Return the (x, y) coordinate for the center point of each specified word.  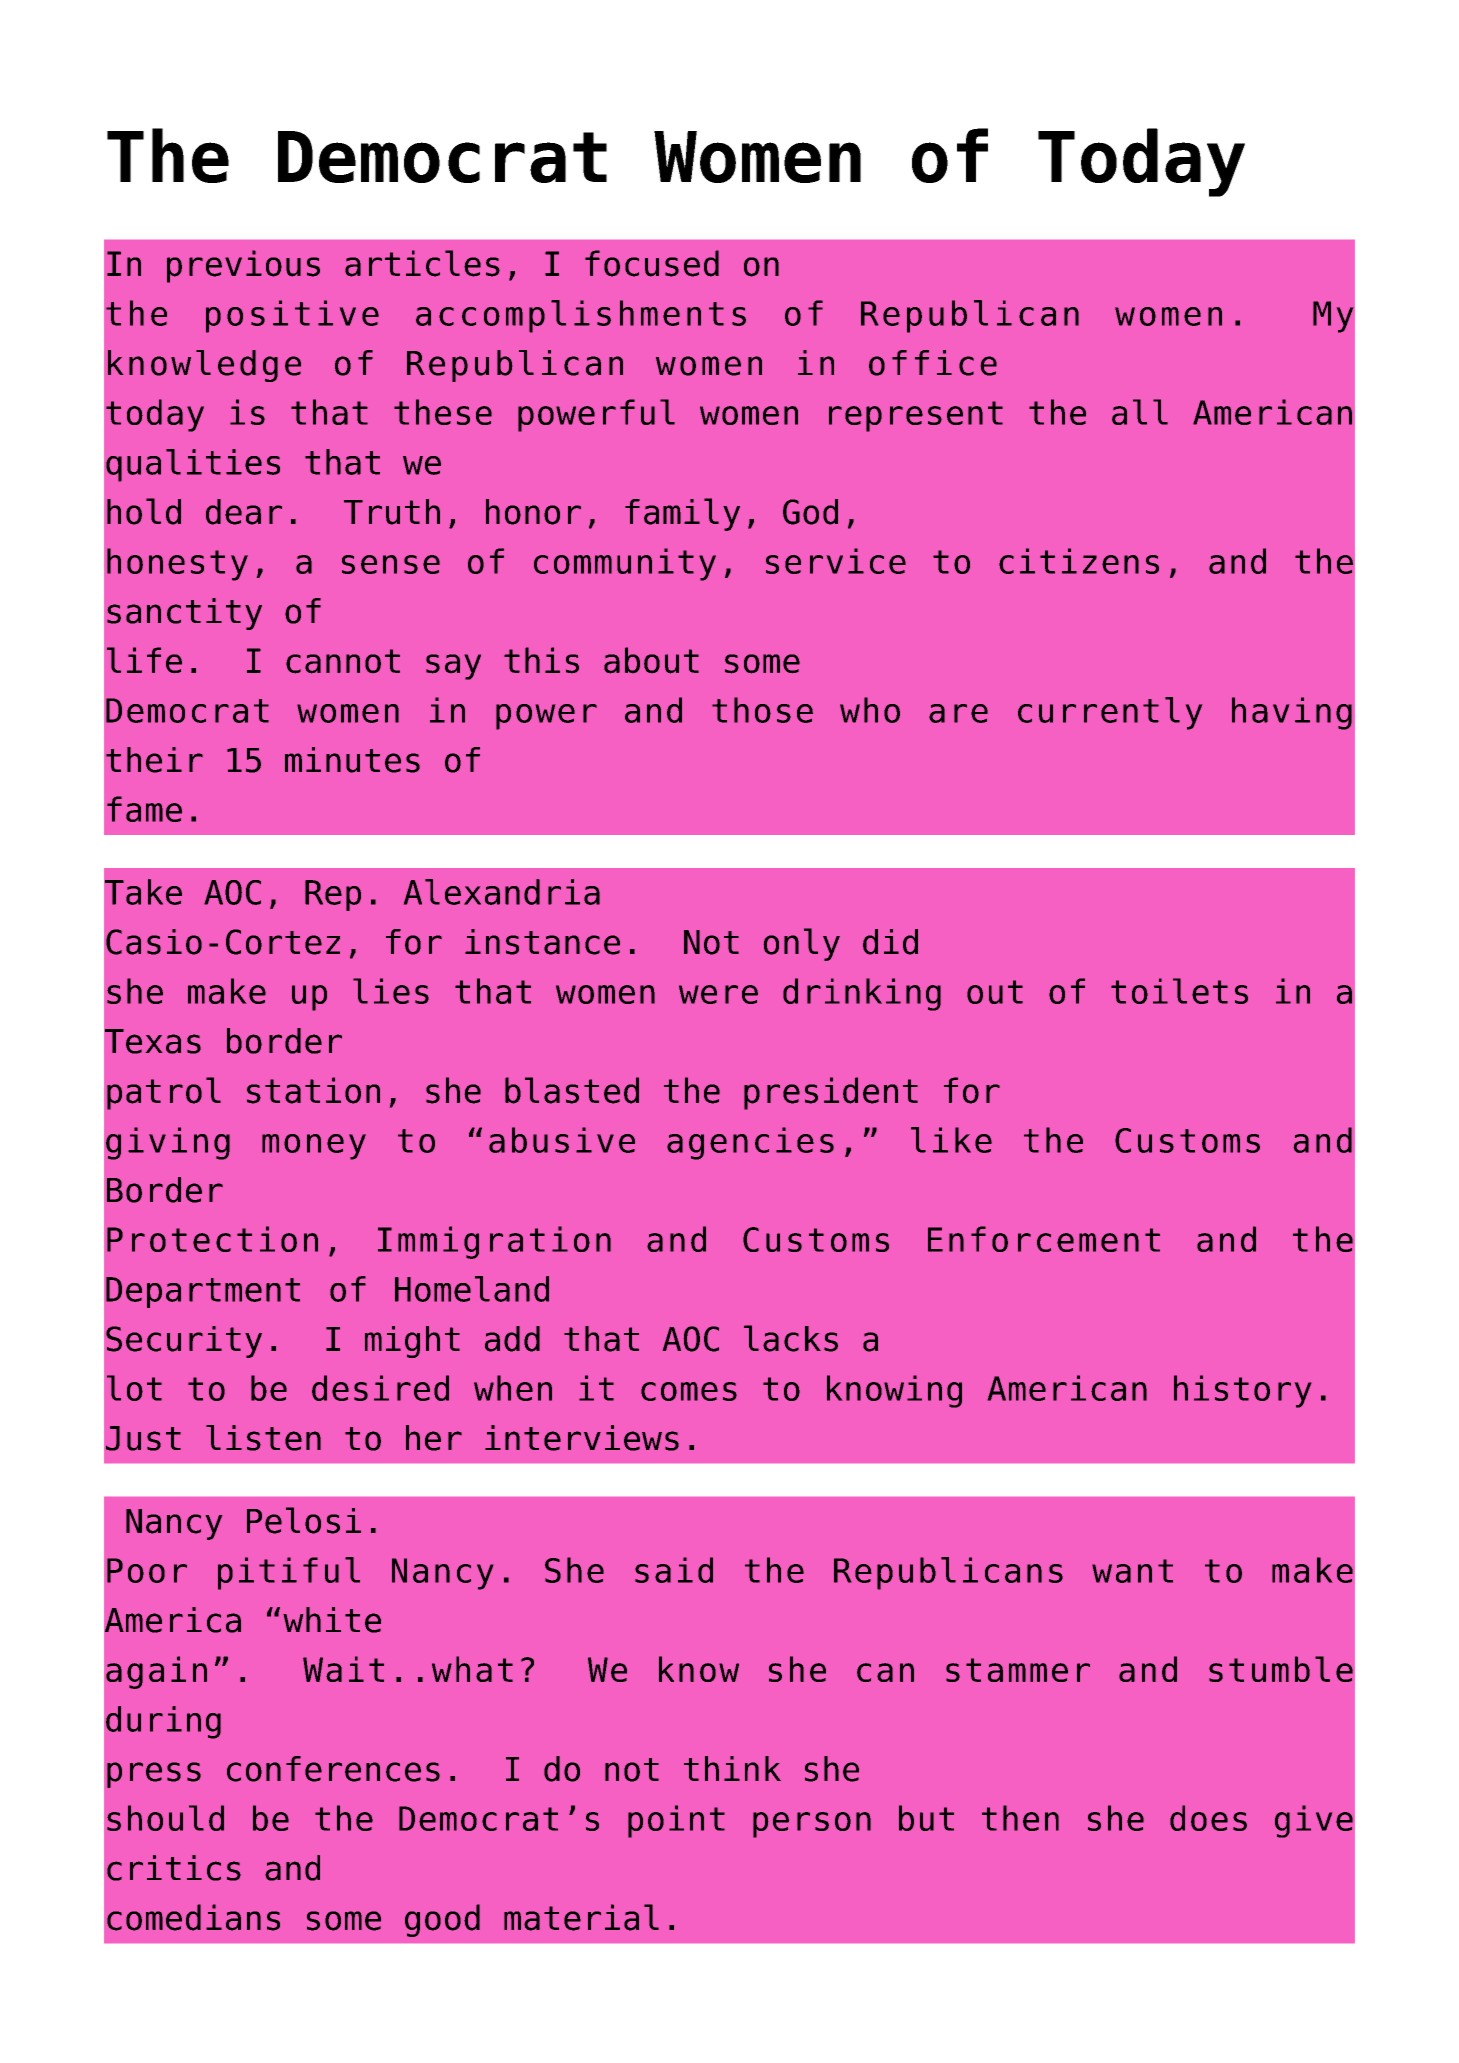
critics (174, 1868)
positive (292, 316)
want (1132, 1571)
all (1140, 412)
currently (1110, 713)
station (313, 1090)
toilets (1179, 991)
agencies (750, 1143)
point (676, 1821)
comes (689, 1391)
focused (652, 263)
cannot (343, 661)
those (762, 710)
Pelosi (304, 1520)
